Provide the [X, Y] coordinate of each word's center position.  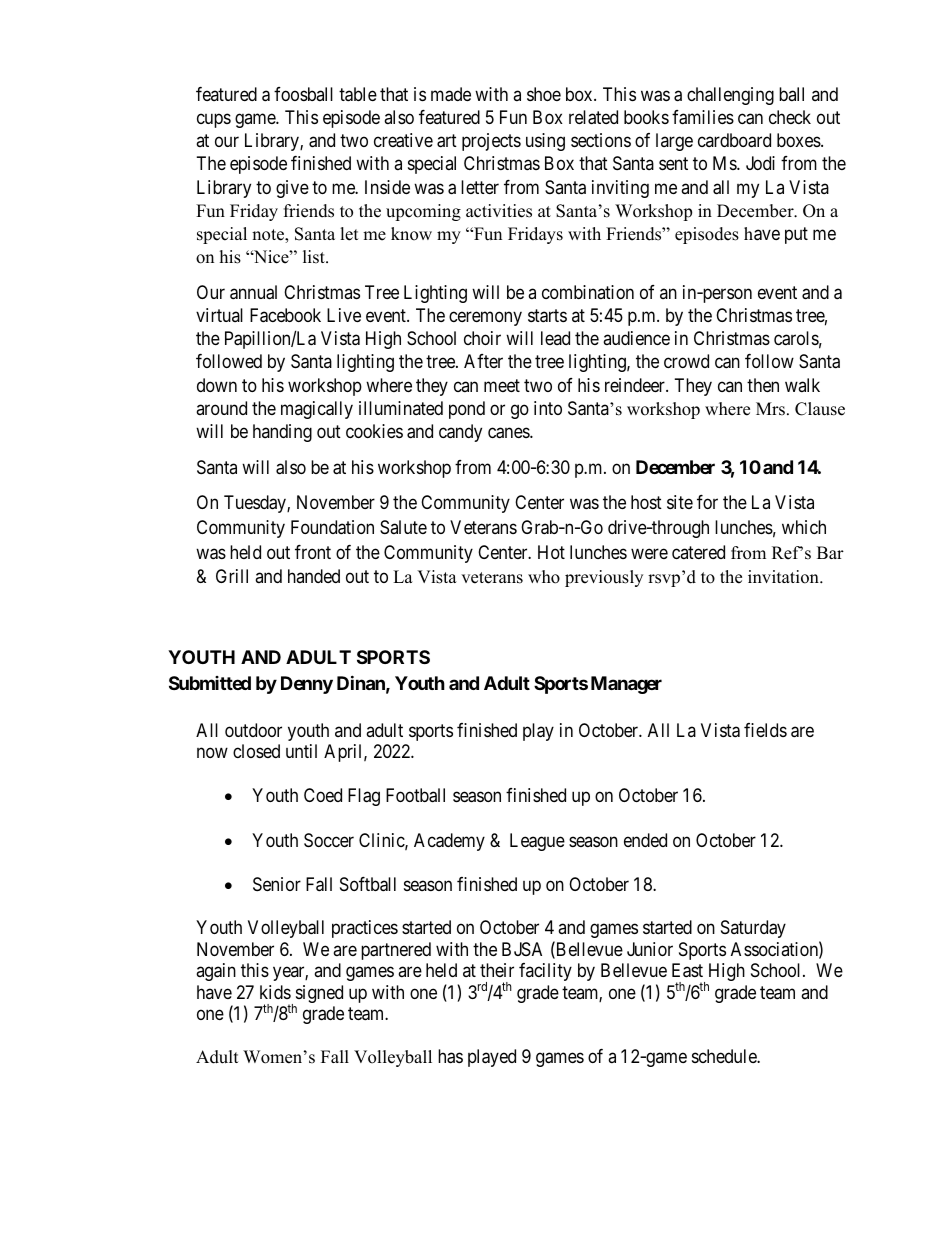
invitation [784, 577]
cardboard [734, 140]
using [545, 142]
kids [275, 992]
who [544, 577]
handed [314, 576]
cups [214, 121]
